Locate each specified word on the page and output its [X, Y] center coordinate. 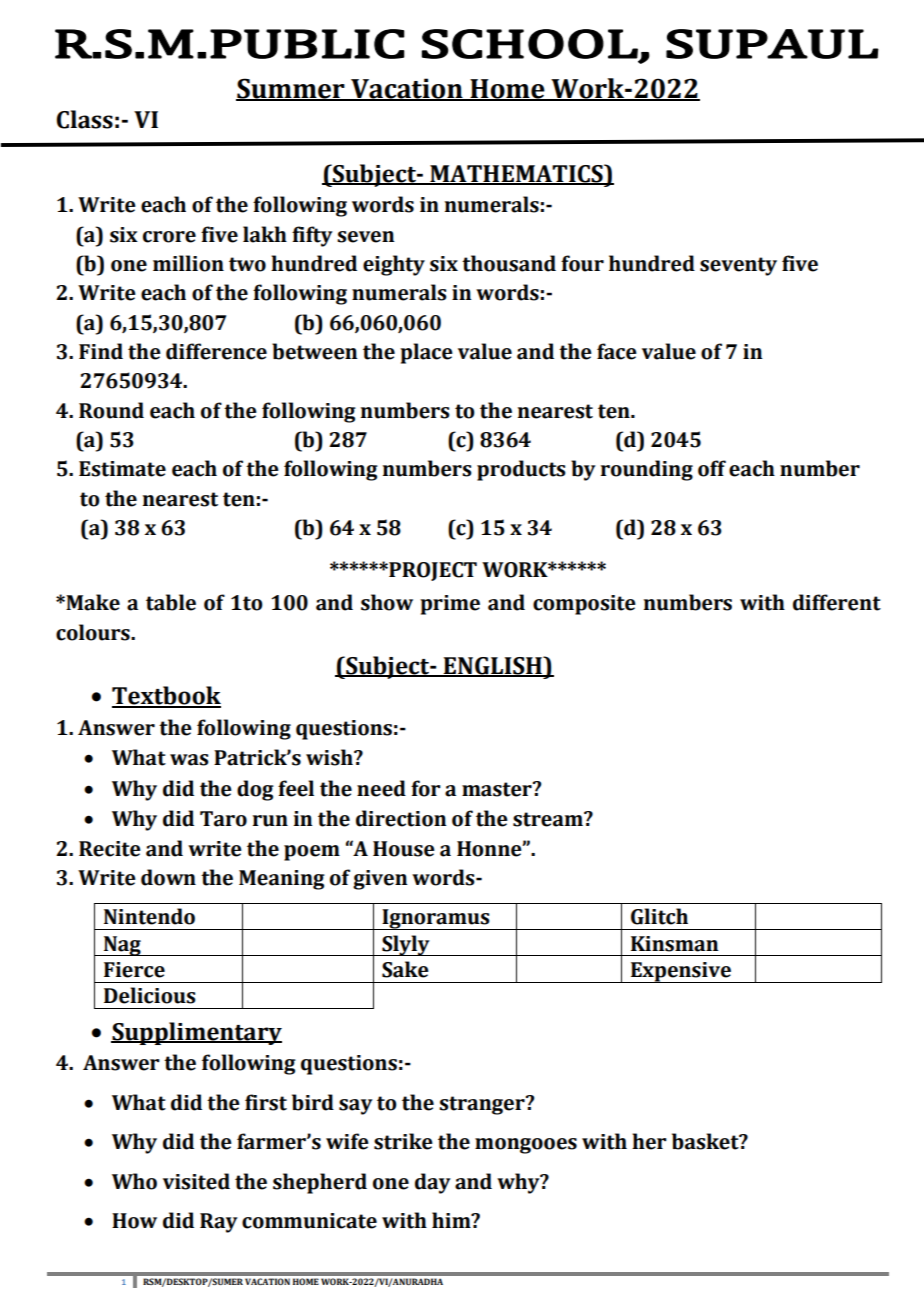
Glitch [659, 916]
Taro [223, 819]
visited [196, 1181]
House [404, 849]
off [712, 468]
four [582, 263]
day [433, 1183]
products [521, 470]
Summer [291, 89]
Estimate [122, 469]
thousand [509, 263]
